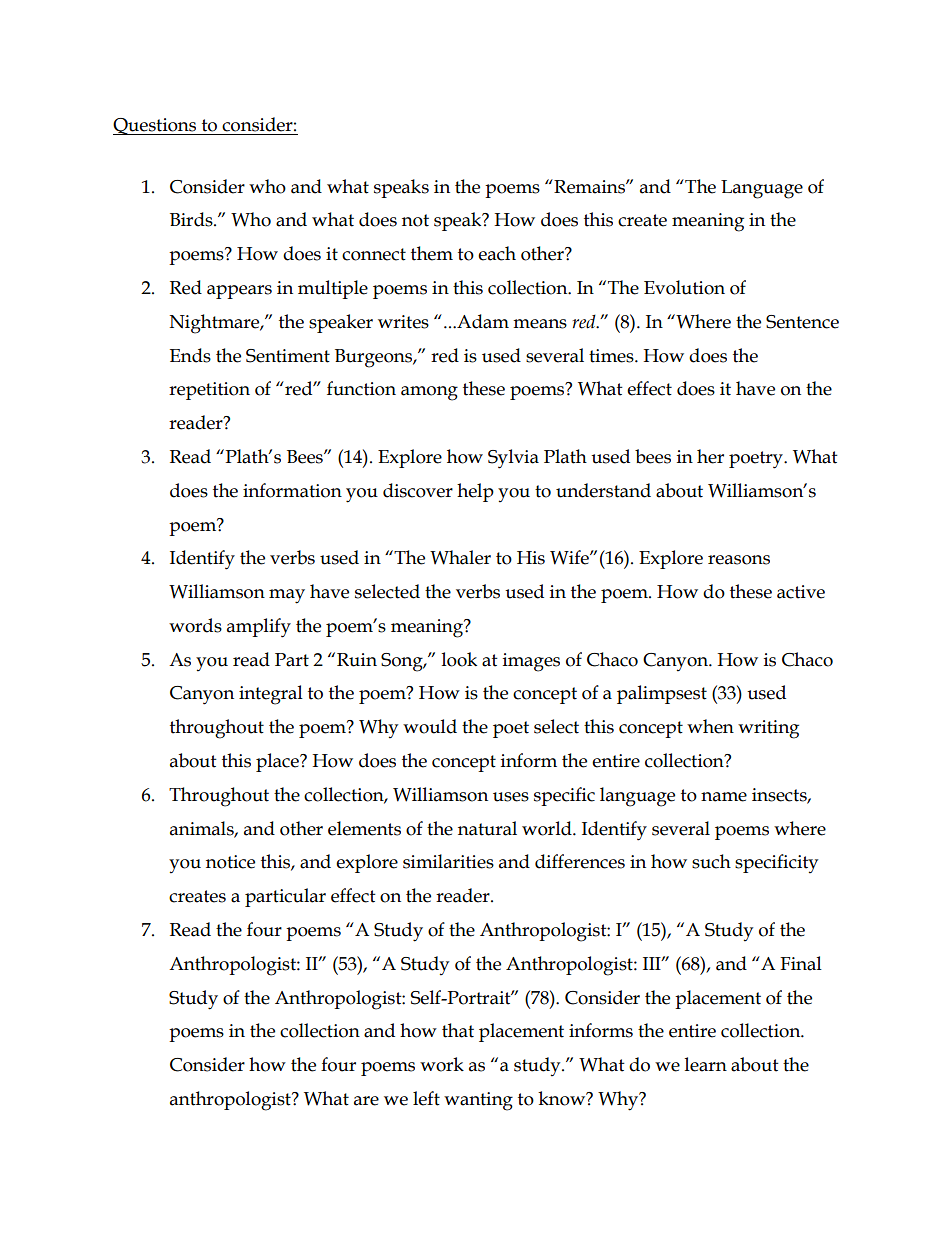 The width and height of the screenshot is (952, 1233). I want to click on Evolution, so click(684, 287).
